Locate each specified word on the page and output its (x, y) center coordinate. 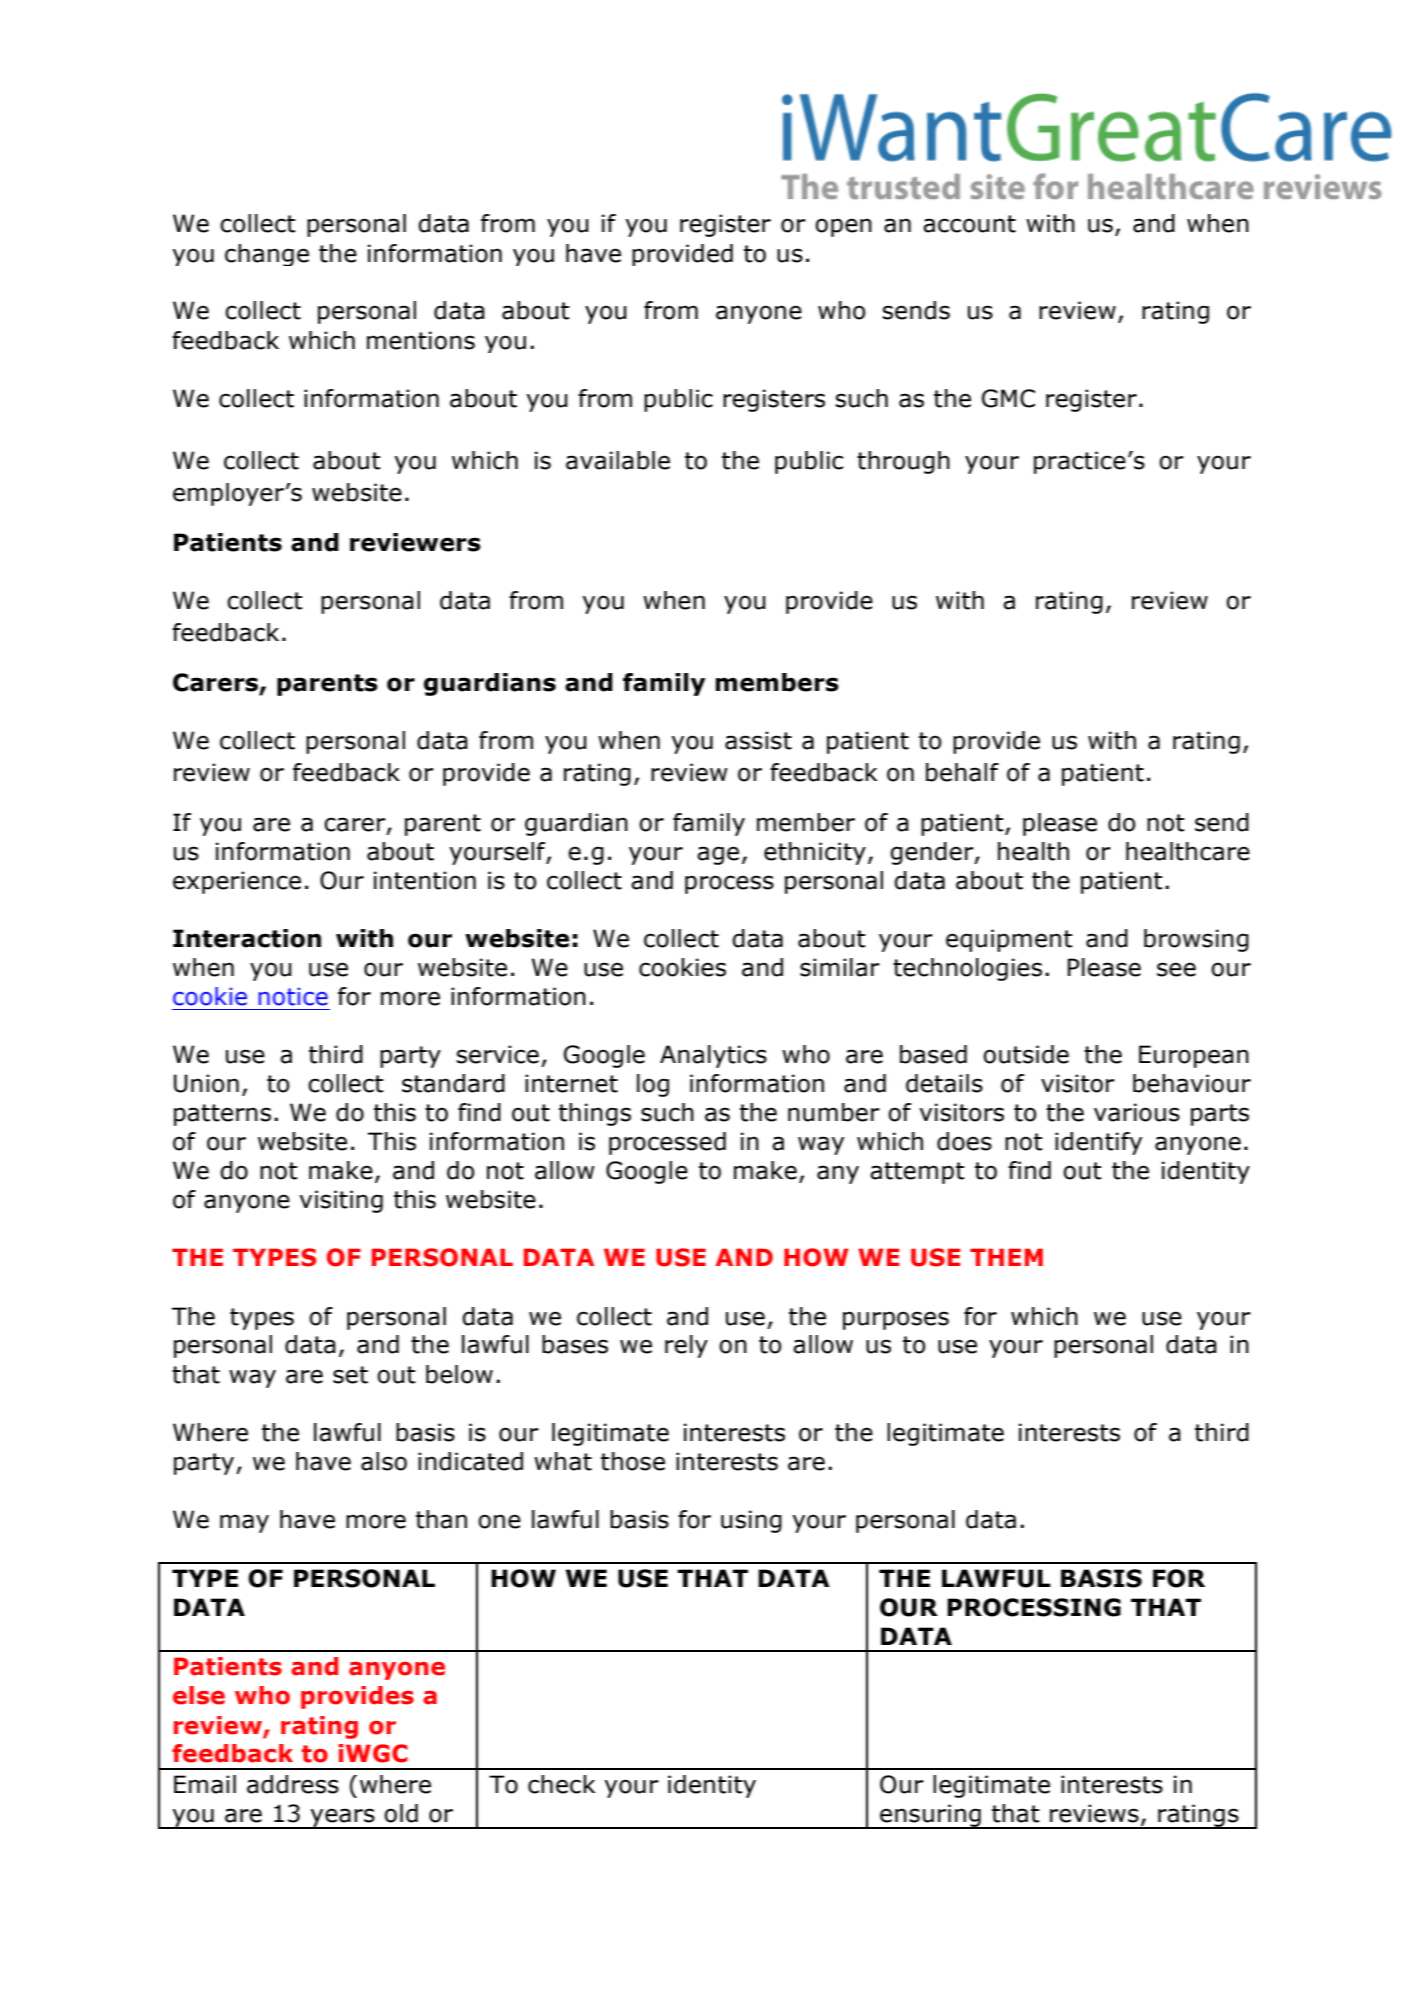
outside (1026, 1054)
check (561, 1784)
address (293, 1784)
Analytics (713, 1056)
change (267, 255)
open (843, 227)
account (969, 224)
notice (293, 996)
